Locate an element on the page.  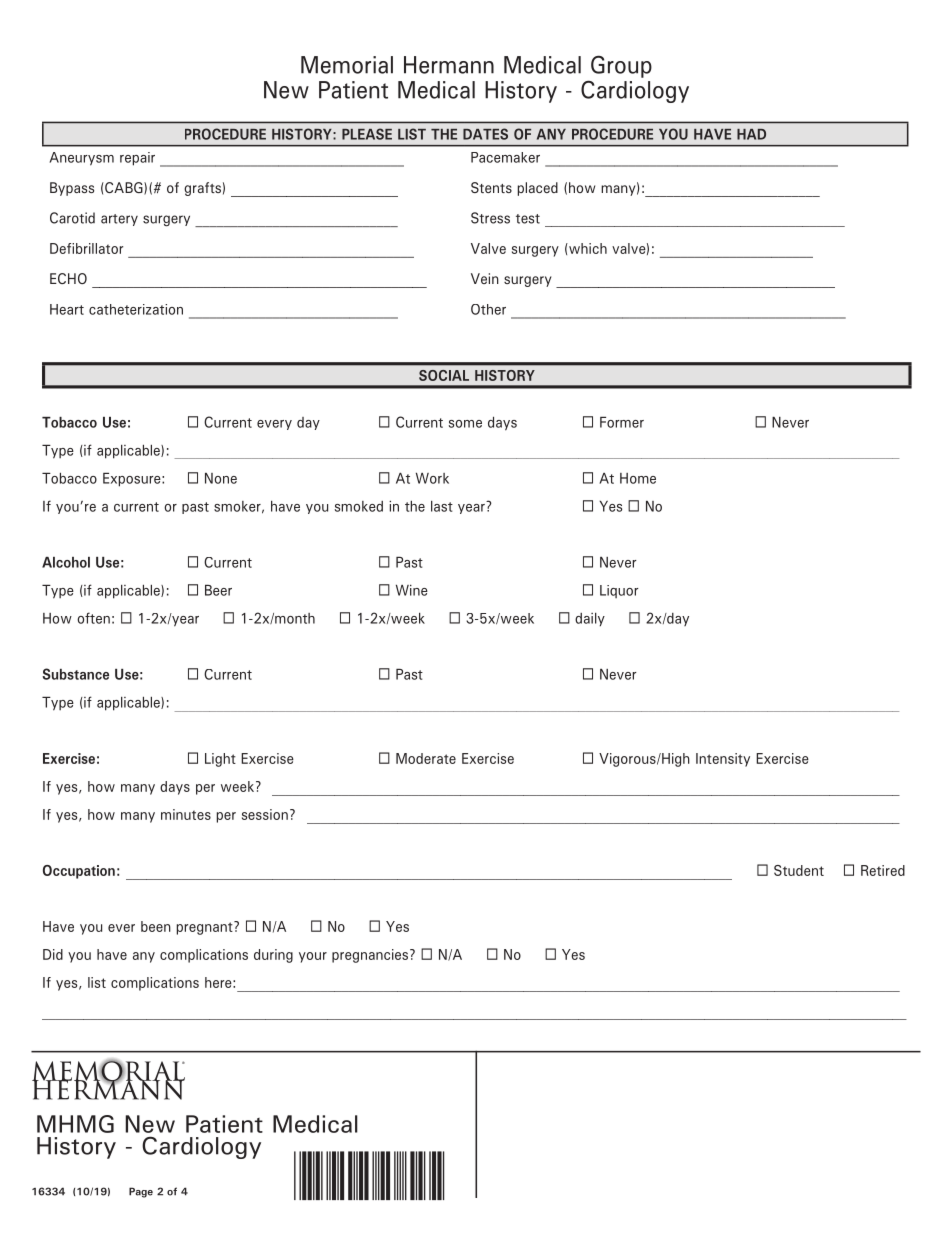
Other is located at coordinates (488, 309).
